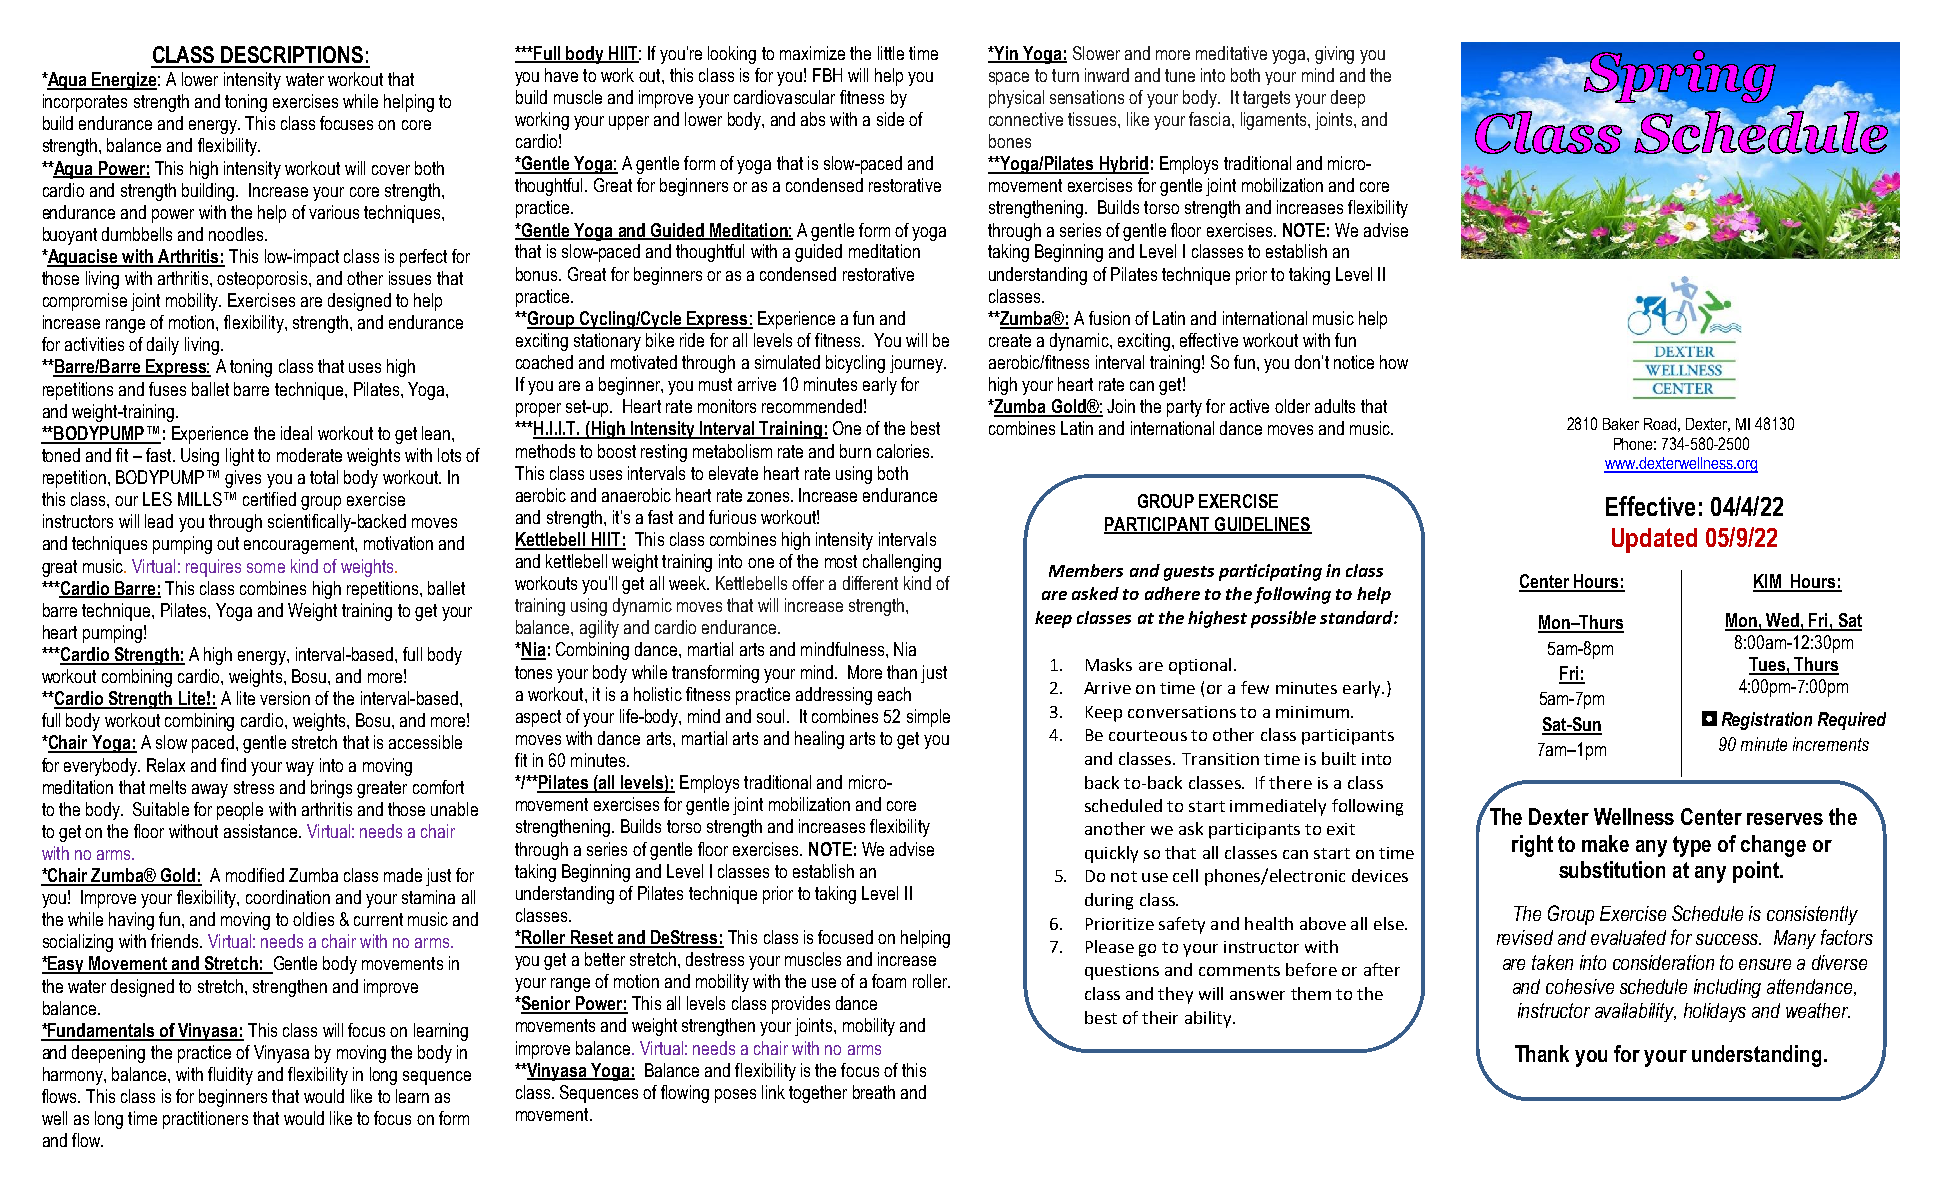 The height and width of the screenshot is (1179, 1942). Describe the element at coordinates (266, 568) in the screenshot. I see `some` at that location.
